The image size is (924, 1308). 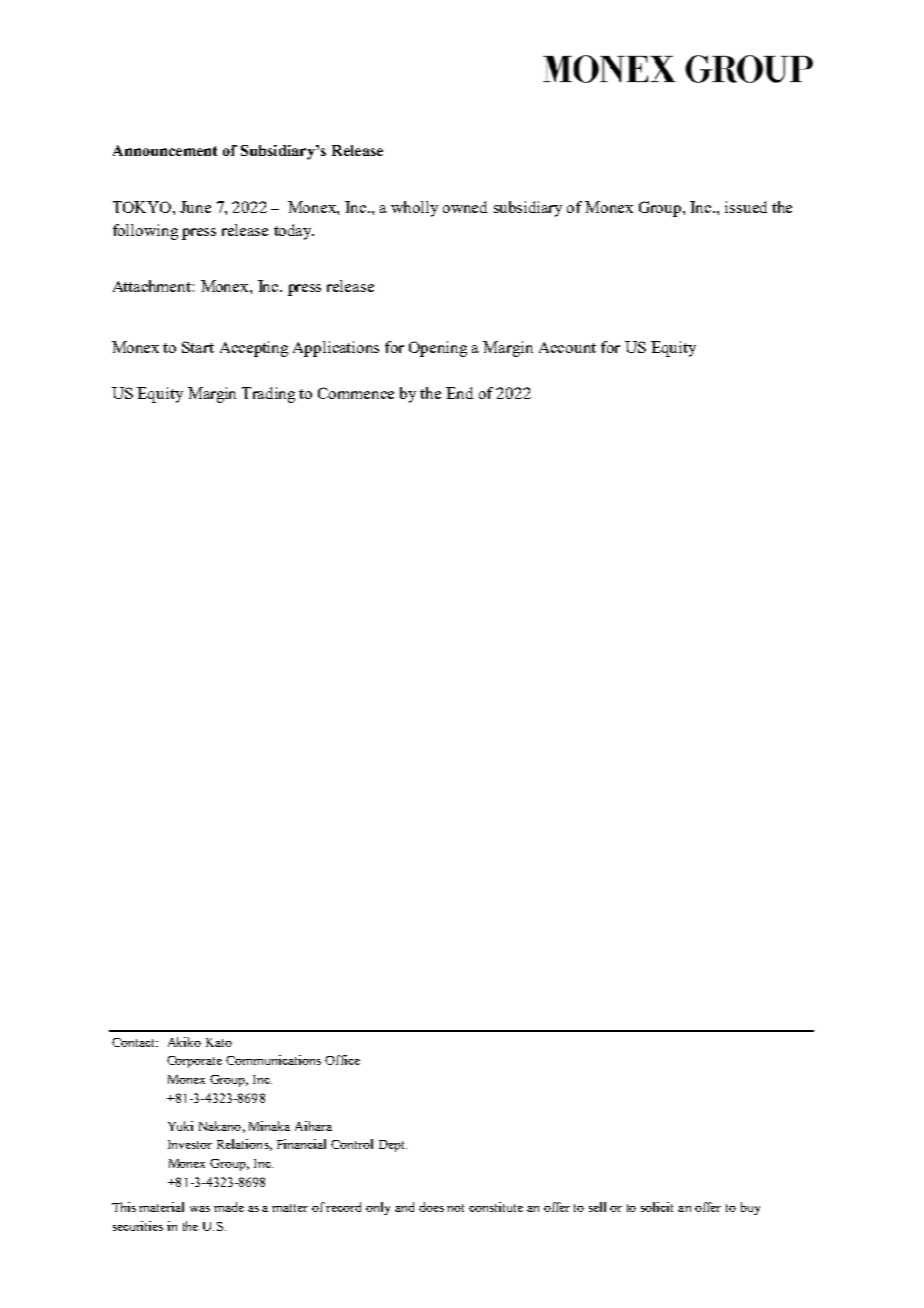 I want to click on does, so click(x=431, y=1207).
